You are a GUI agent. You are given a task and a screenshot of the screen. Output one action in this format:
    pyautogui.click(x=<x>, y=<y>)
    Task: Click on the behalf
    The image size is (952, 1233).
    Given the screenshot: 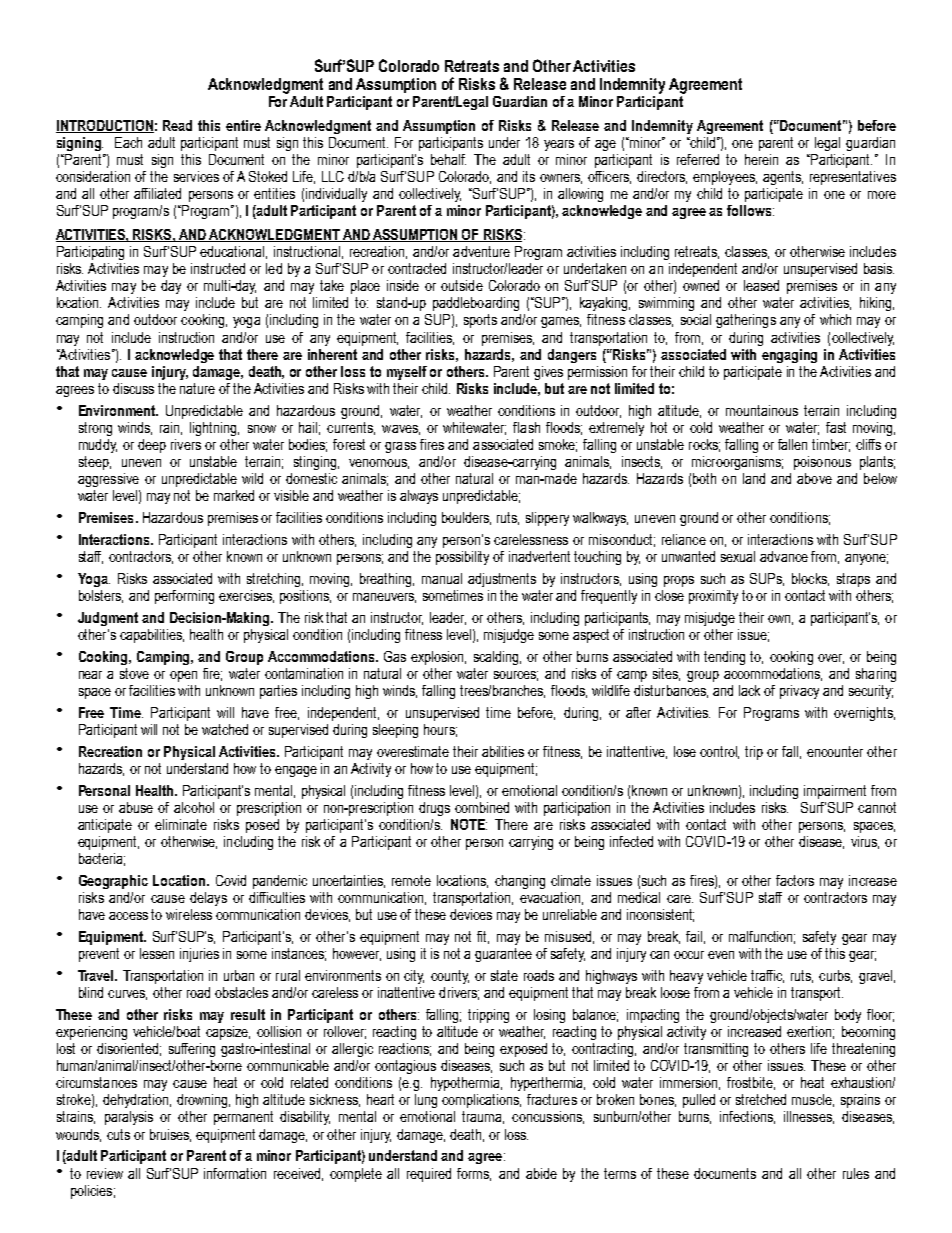 What is the action you would take?
    pyautogui.click(x=448, y=159)
